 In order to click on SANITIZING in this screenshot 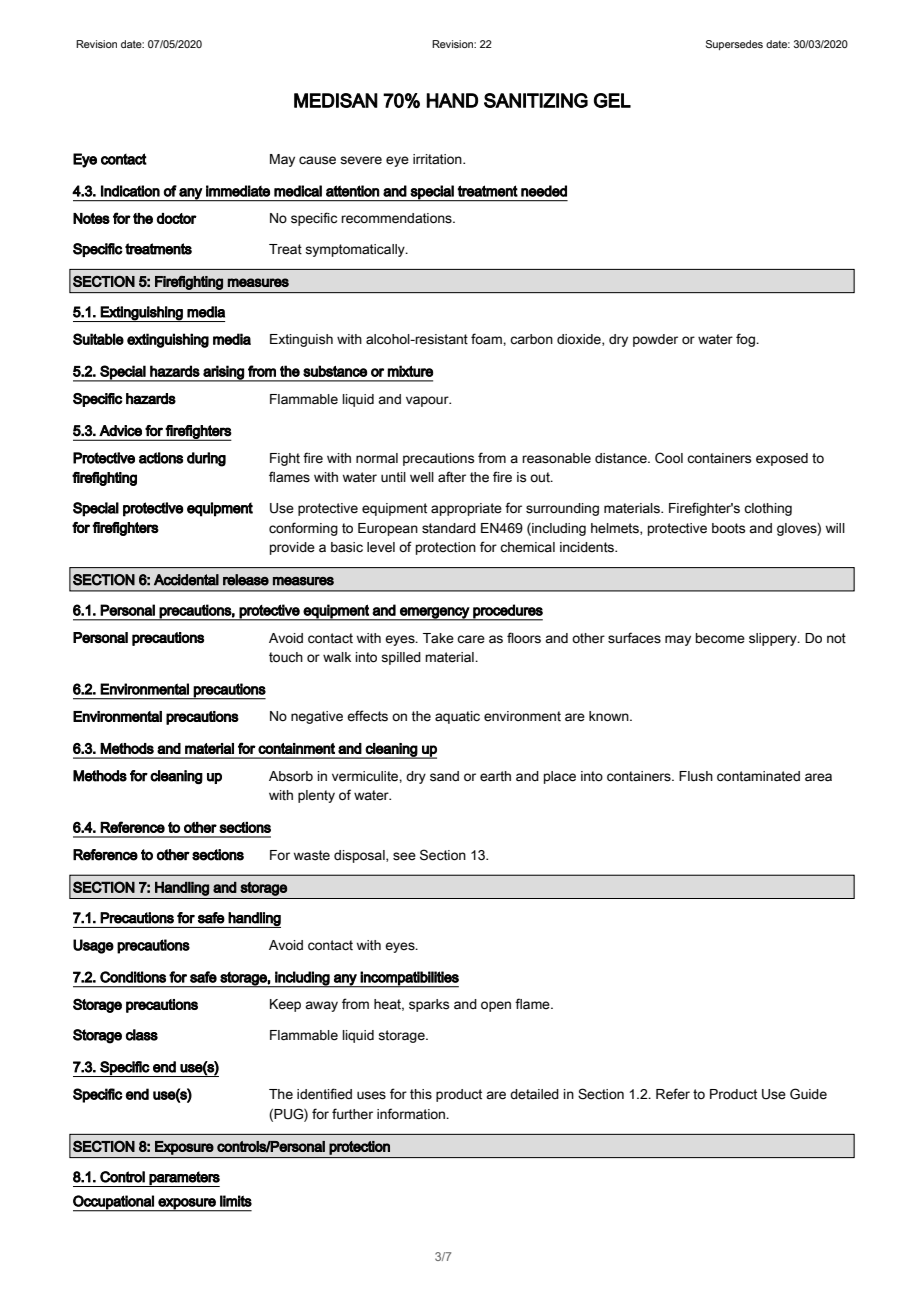, I will do `click(536, 100)`.
